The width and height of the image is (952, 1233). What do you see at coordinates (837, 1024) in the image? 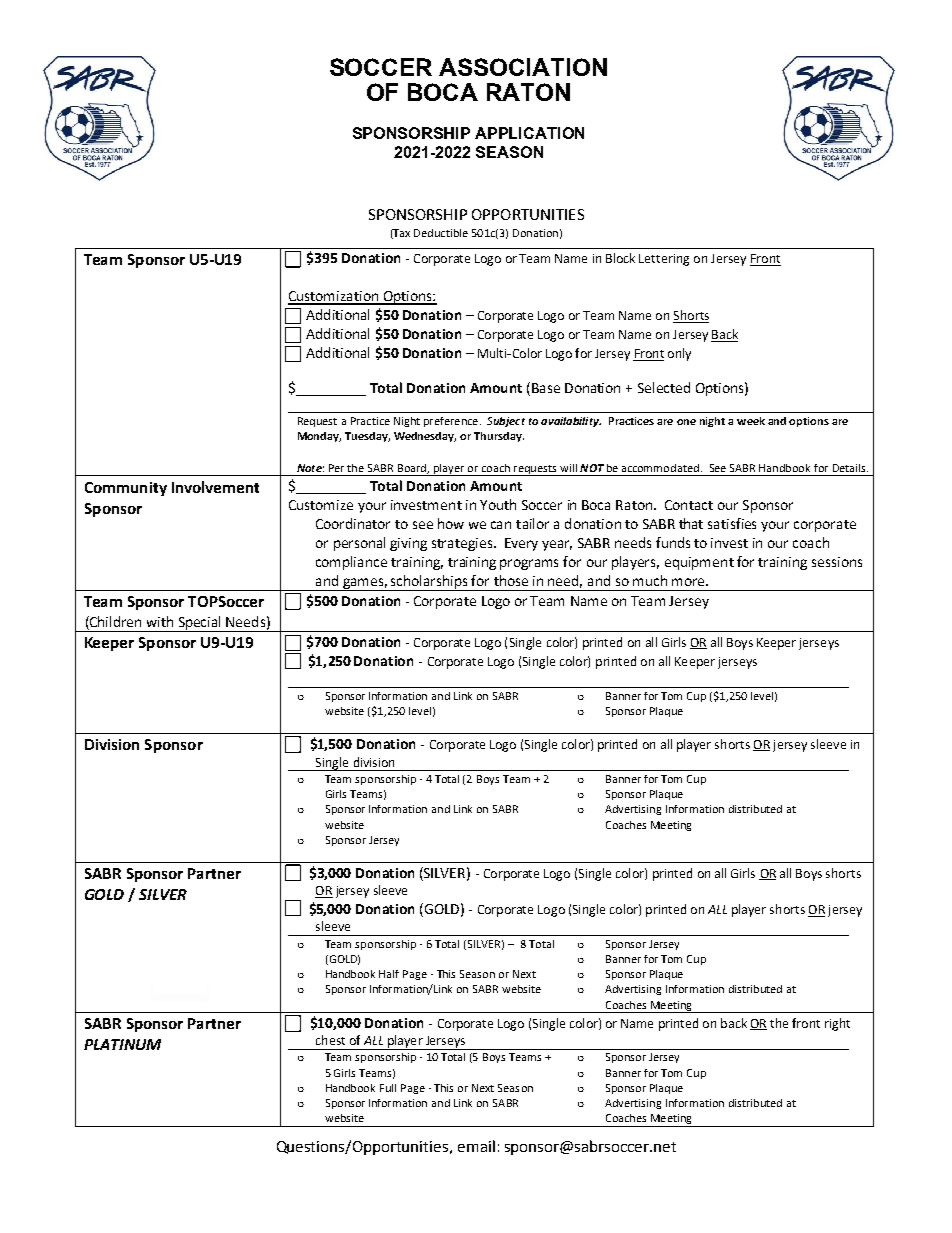
I see `right` at bounding box center [837, 1024].
